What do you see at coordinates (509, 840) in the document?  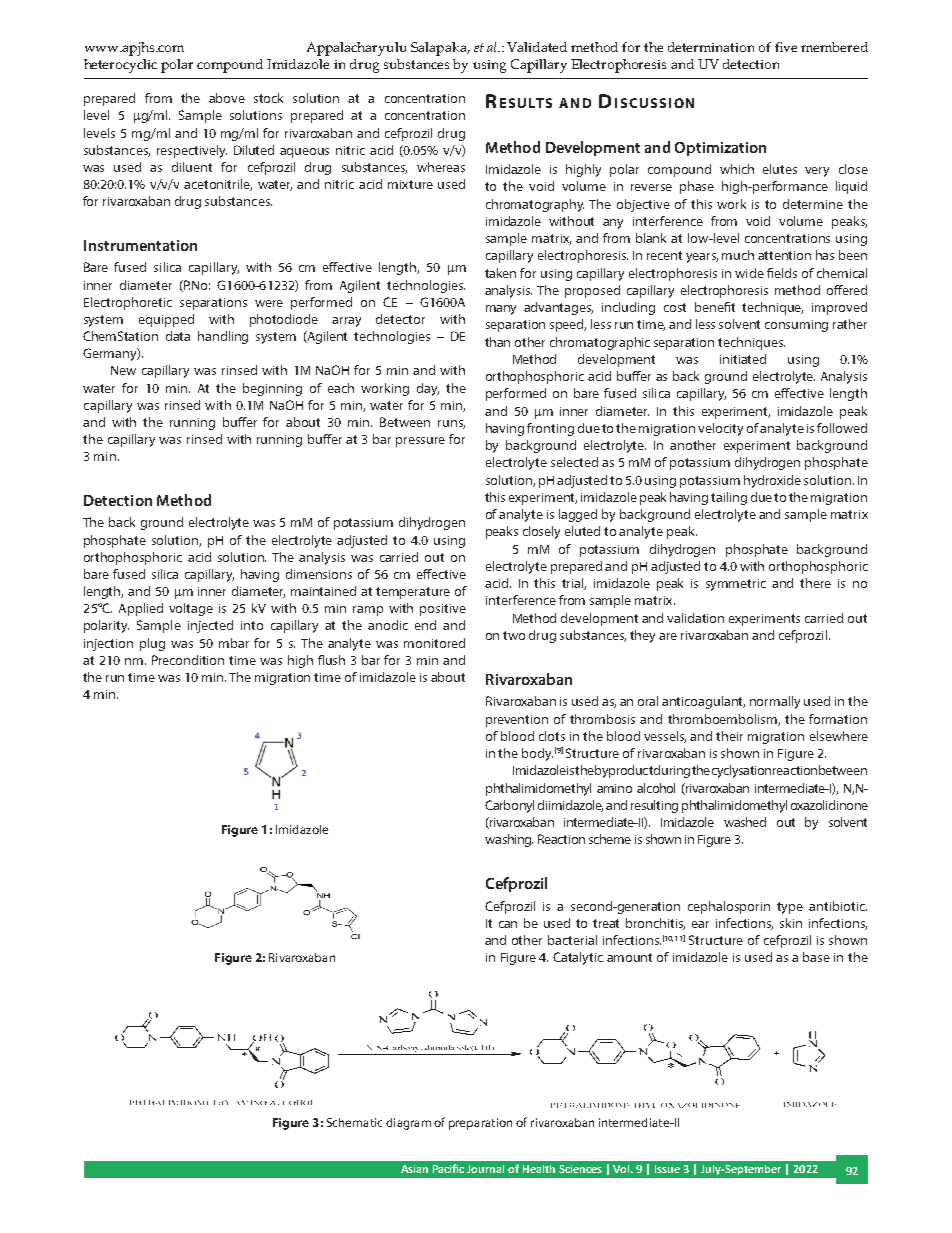 I see `washing` at bounding box center [509, 840].
